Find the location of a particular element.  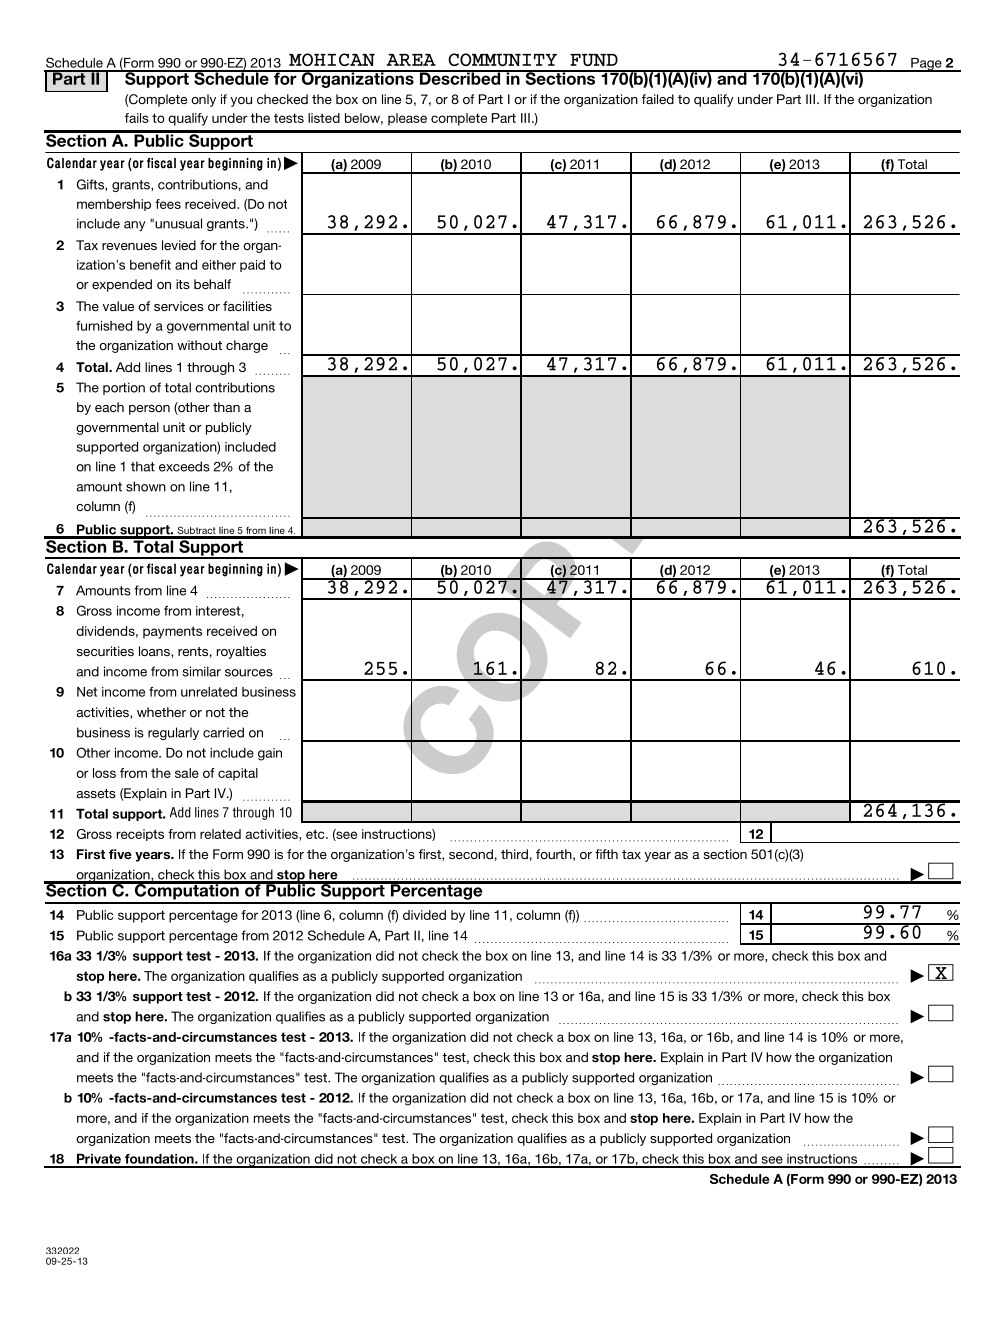

Described is located at coordinates (459, 77).
